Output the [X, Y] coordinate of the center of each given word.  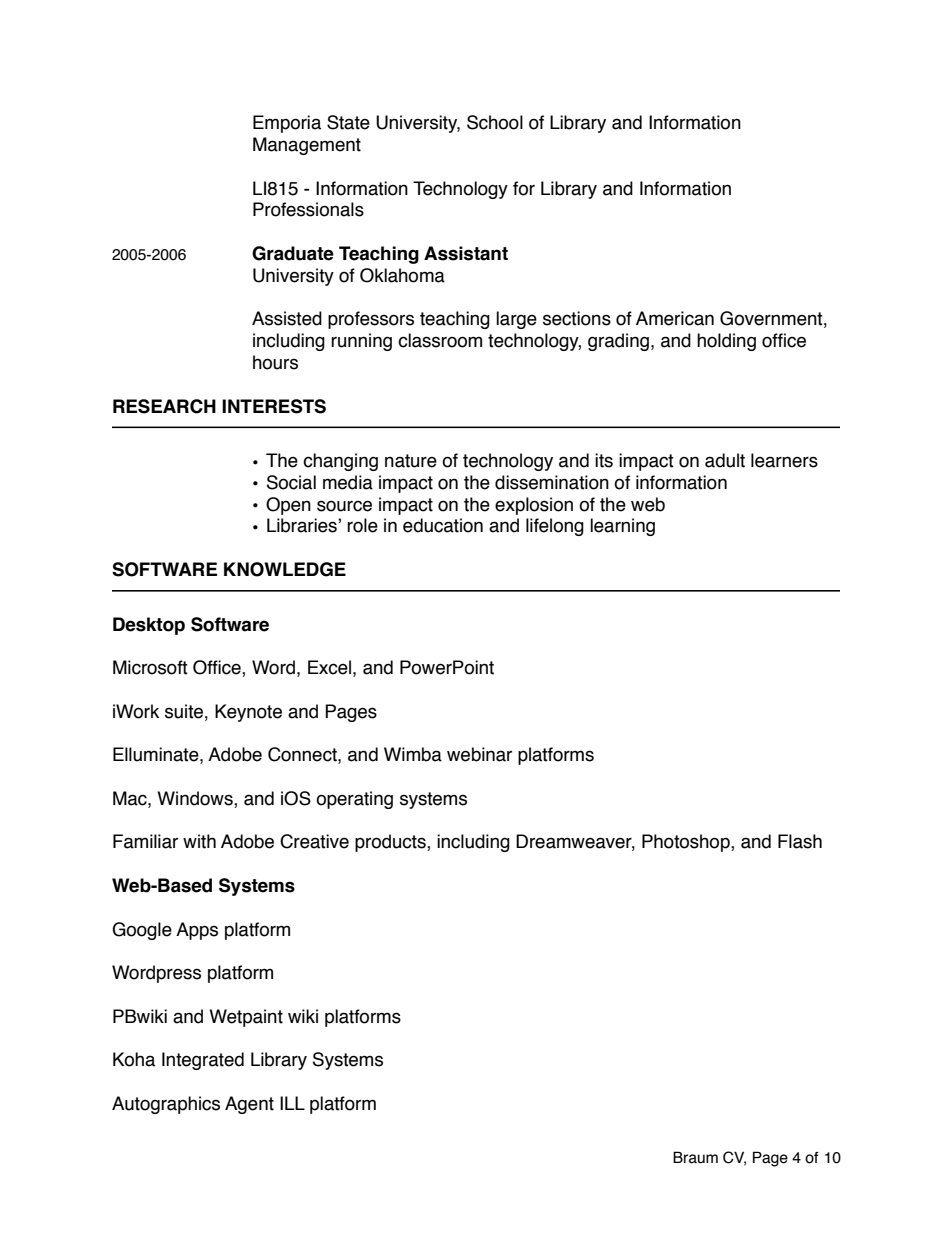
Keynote [248, 713]
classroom [440, 340]
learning [622, 527]
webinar [479, 754]
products [391, 843]
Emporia [287, 124]
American [675, 318]
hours [275, 362]
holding [726, 342]
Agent [249, 1105]
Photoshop [687, 843]
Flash [800, 841]
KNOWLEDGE [285, 569]
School [495, 122]
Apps [197, 931]
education [443, 525]
